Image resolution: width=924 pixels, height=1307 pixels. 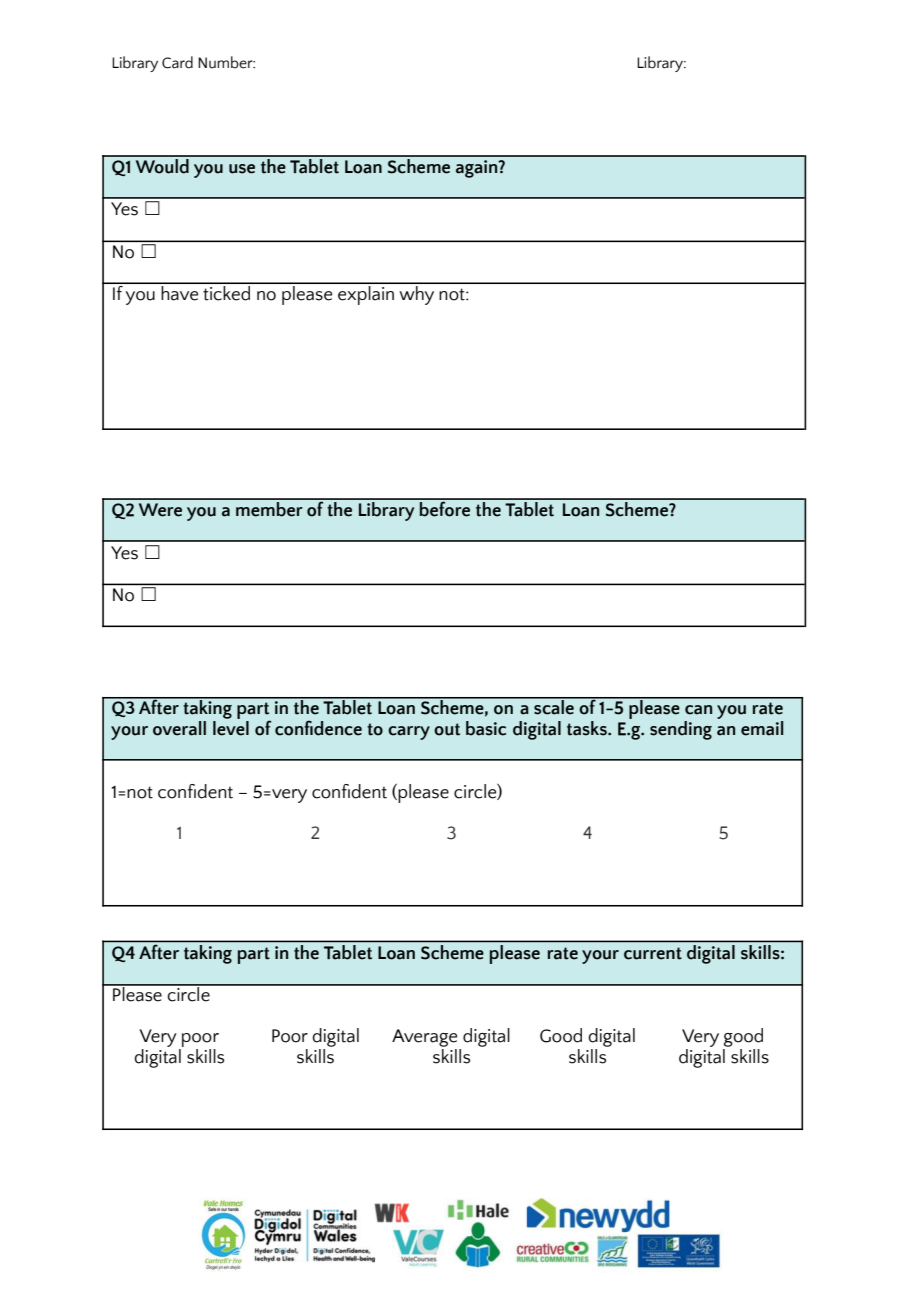 I want to click on scale, so click(x=554, y=706).
